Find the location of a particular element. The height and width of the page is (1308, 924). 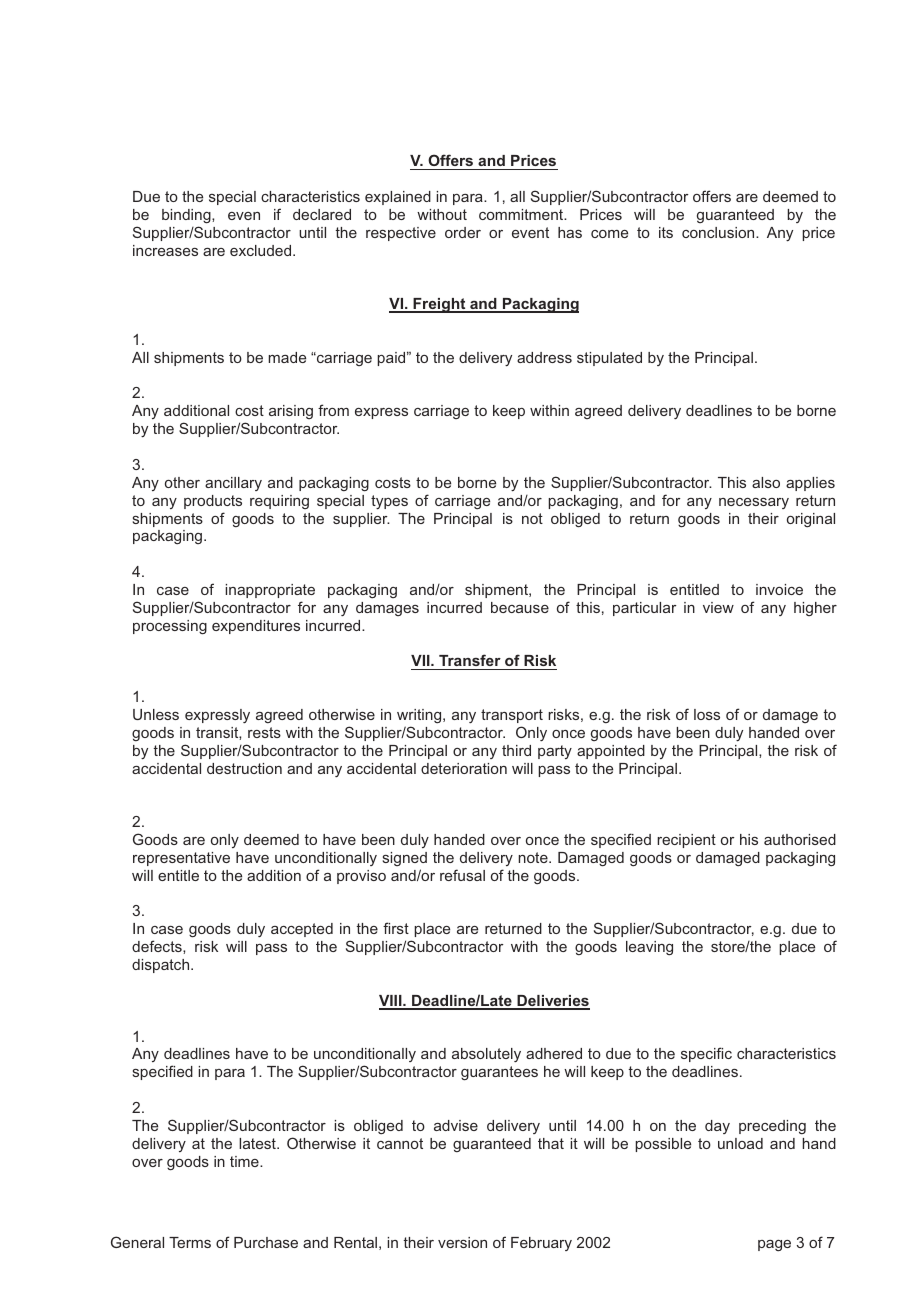

version is located at coordinates (462, 1242).
